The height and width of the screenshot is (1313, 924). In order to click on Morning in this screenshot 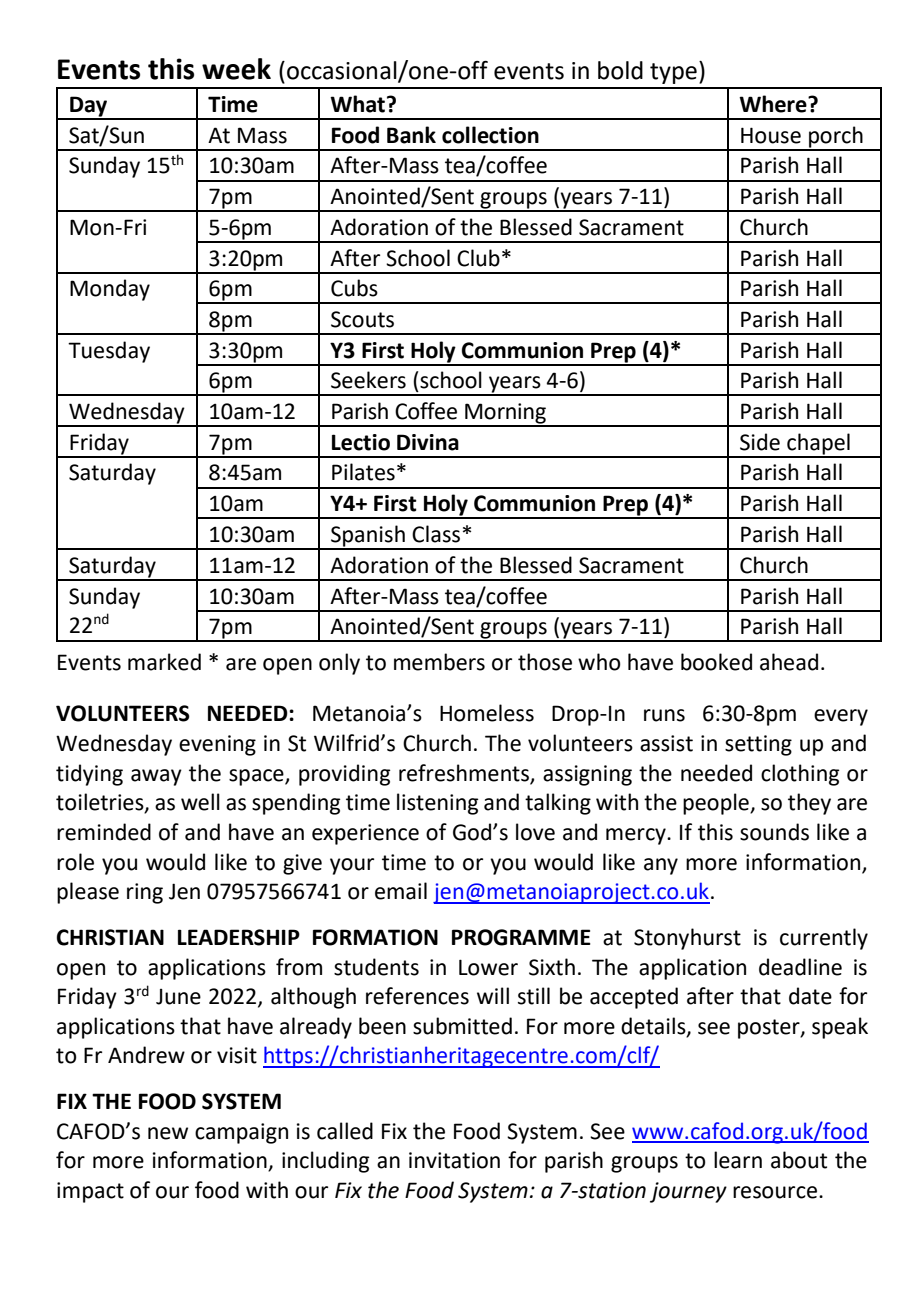, I will do `click(505, 414)`.
